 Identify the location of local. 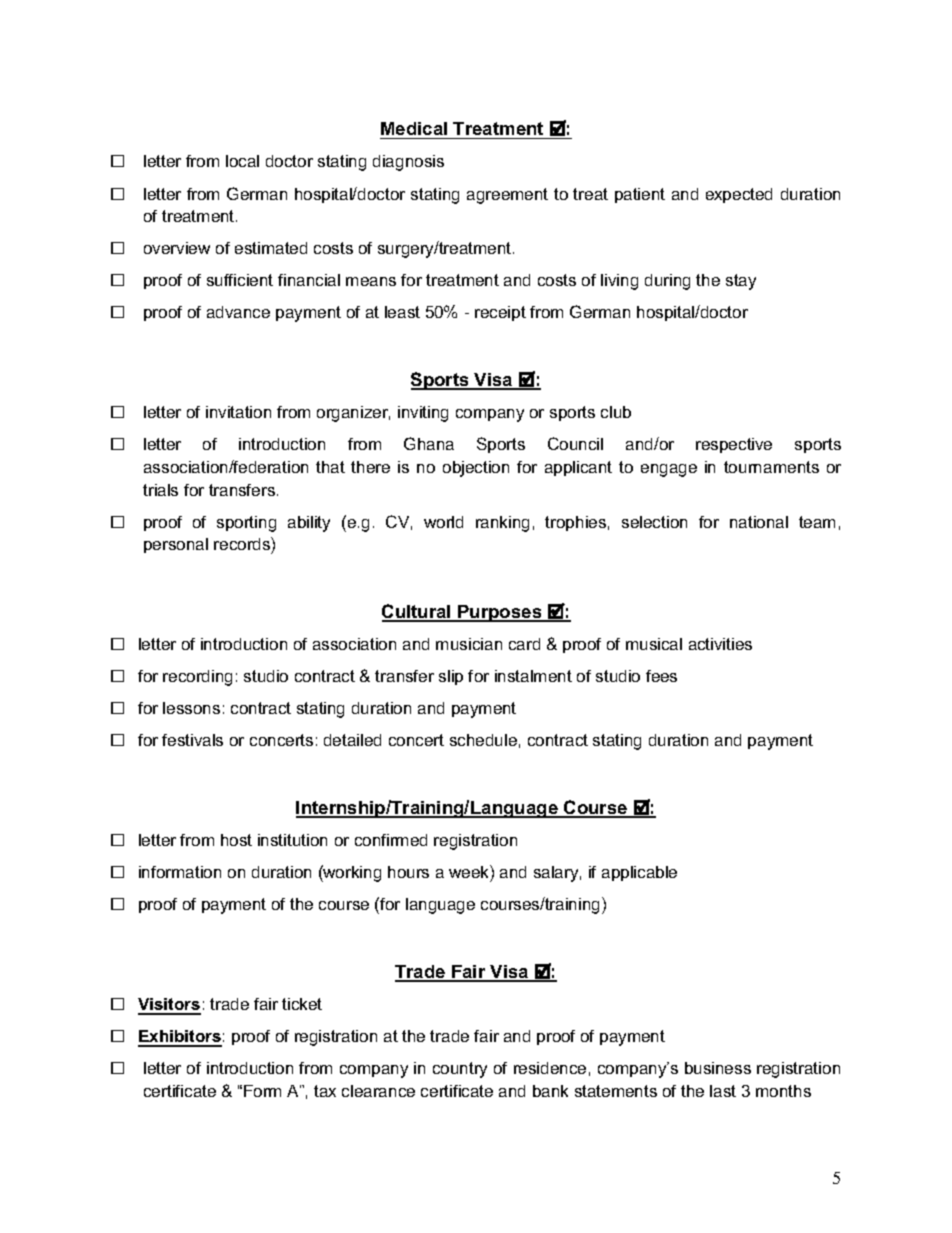
(242, 161).
